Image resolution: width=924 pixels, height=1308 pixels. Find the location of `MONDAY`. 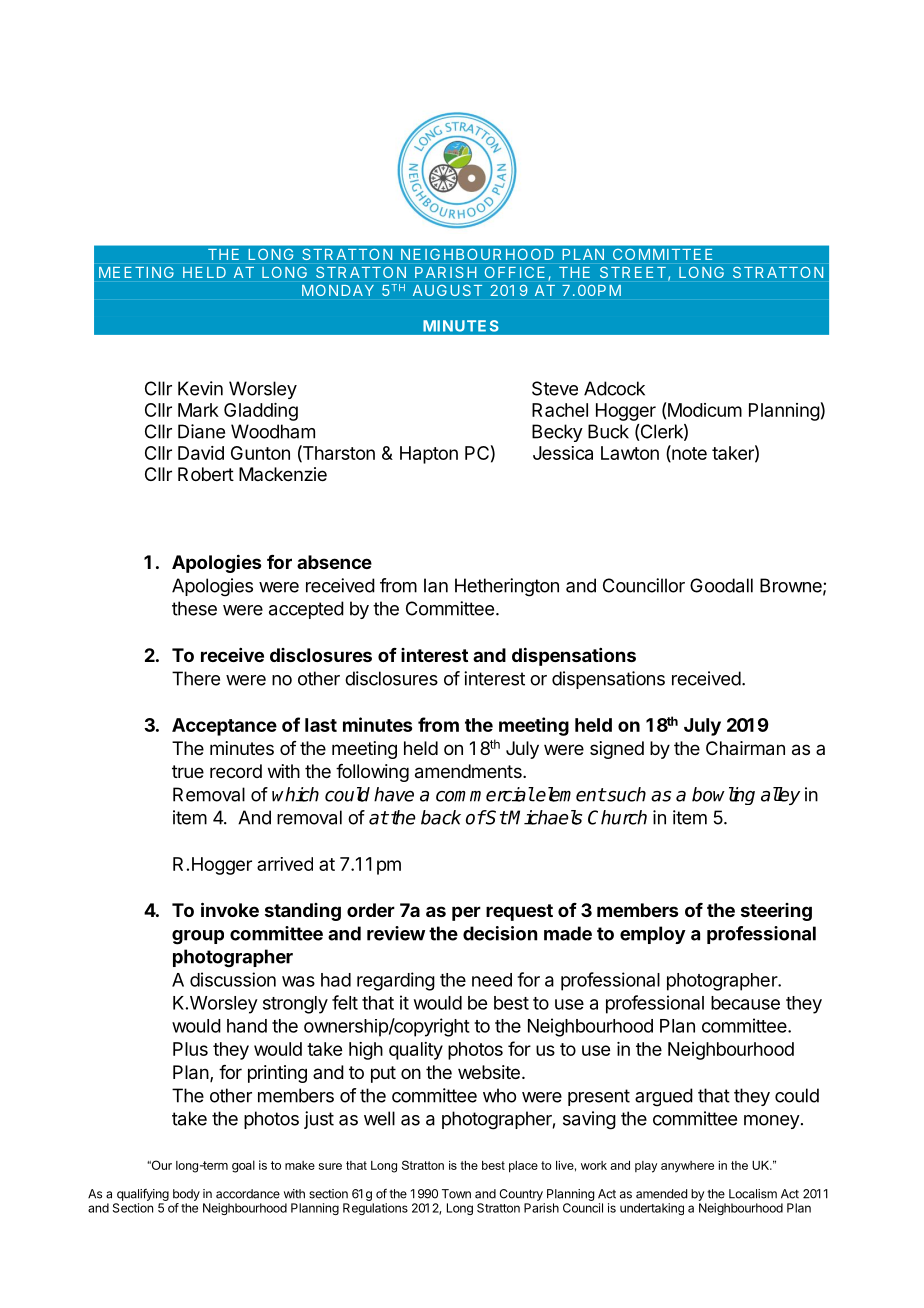

MONDAY is located at coordinates (338, 290).
